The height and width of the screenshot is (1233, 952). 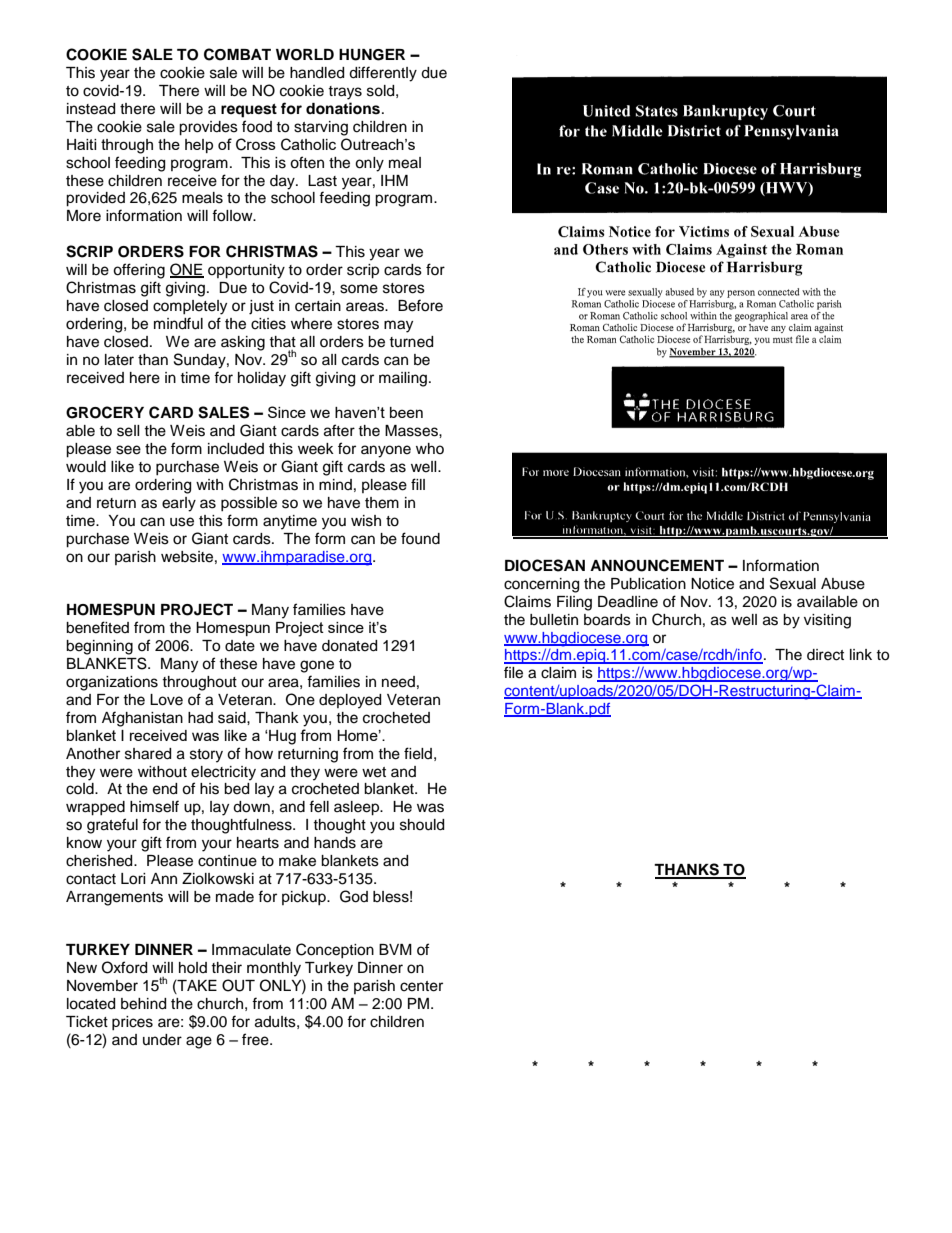 I want to click on provides, so click(x=208, y=128).
